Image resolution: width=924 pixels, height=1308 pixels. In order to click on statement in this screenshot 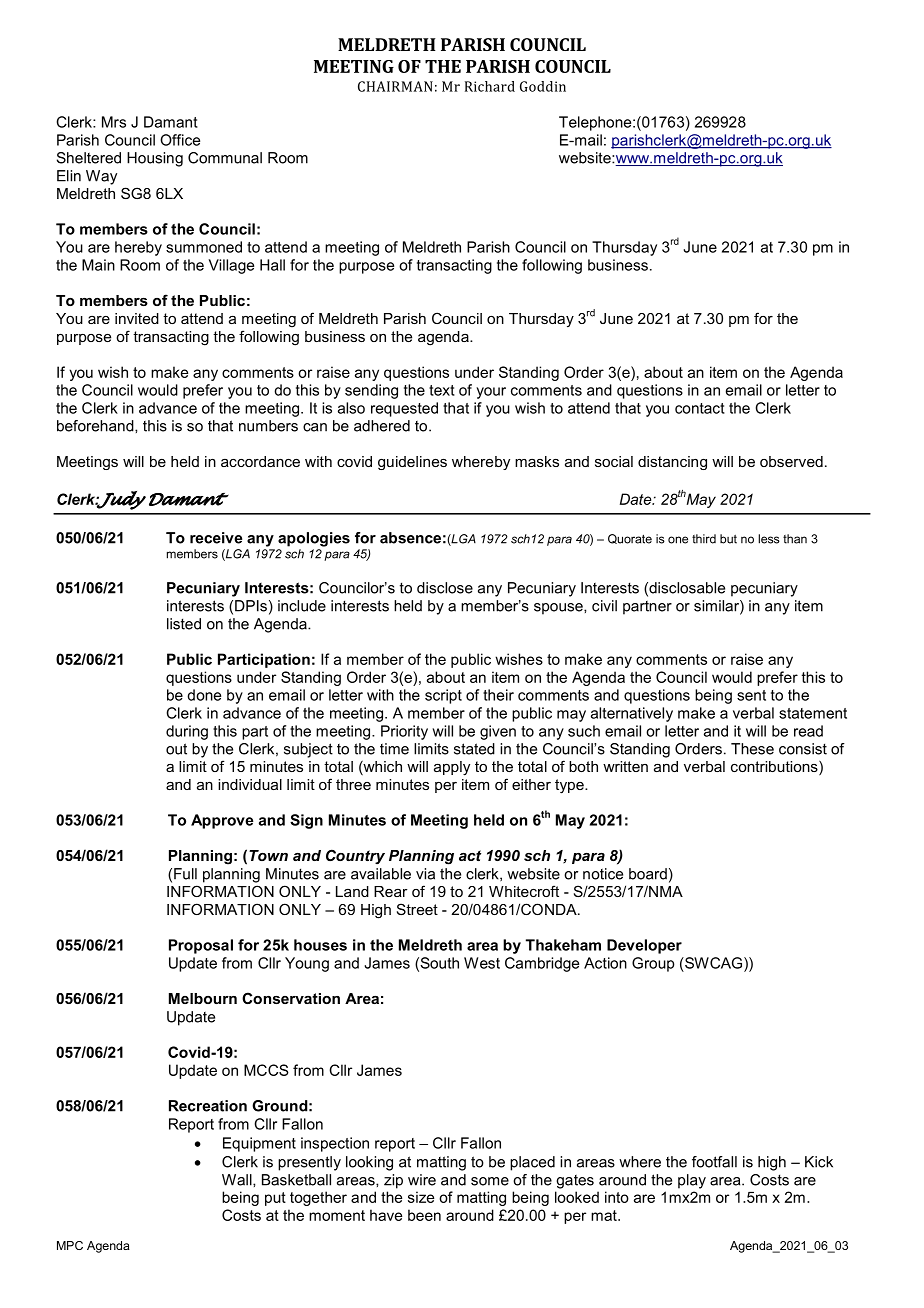, I will do `click(813, 713)`.
